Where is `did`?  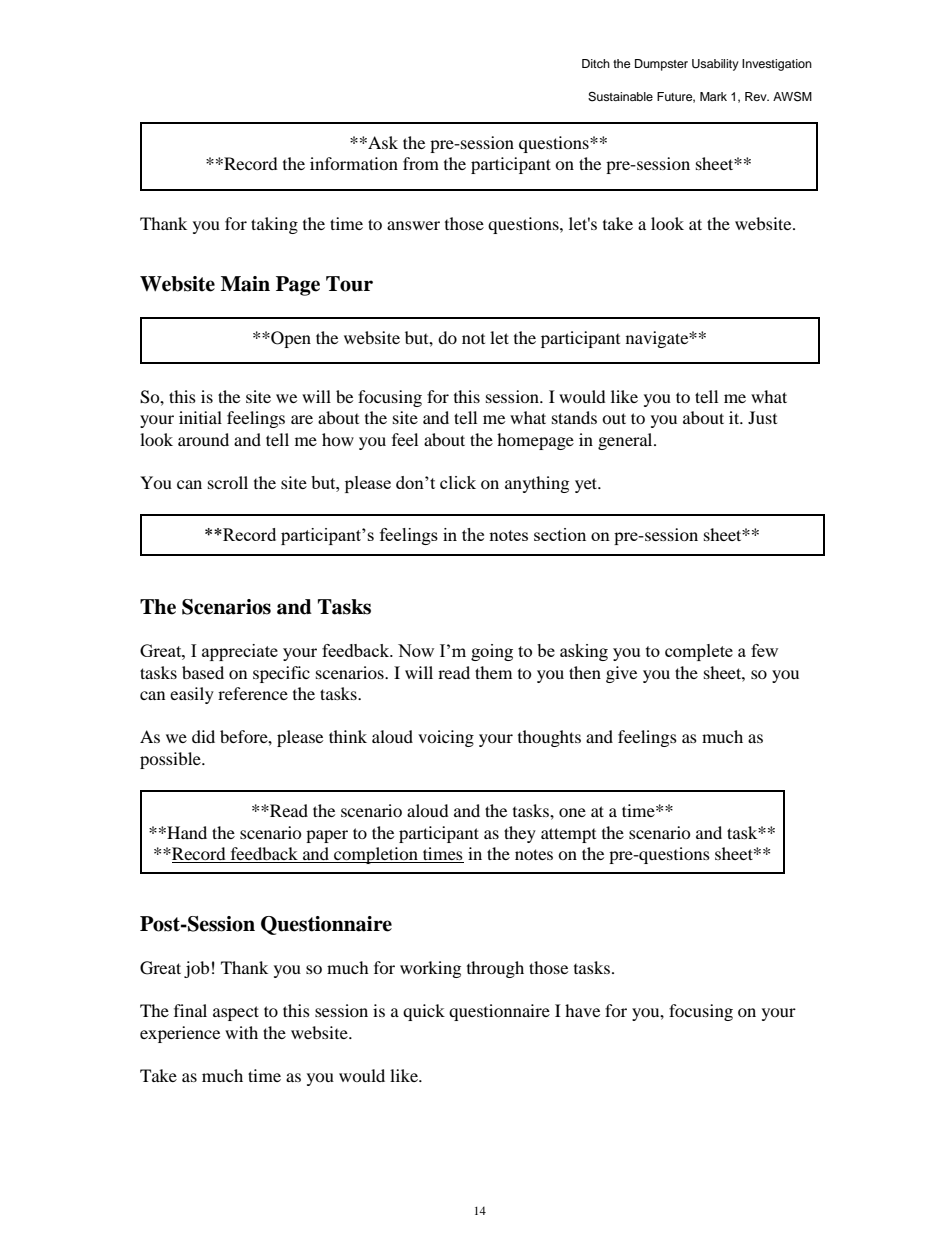 did is located at coordinates (203, 736).
